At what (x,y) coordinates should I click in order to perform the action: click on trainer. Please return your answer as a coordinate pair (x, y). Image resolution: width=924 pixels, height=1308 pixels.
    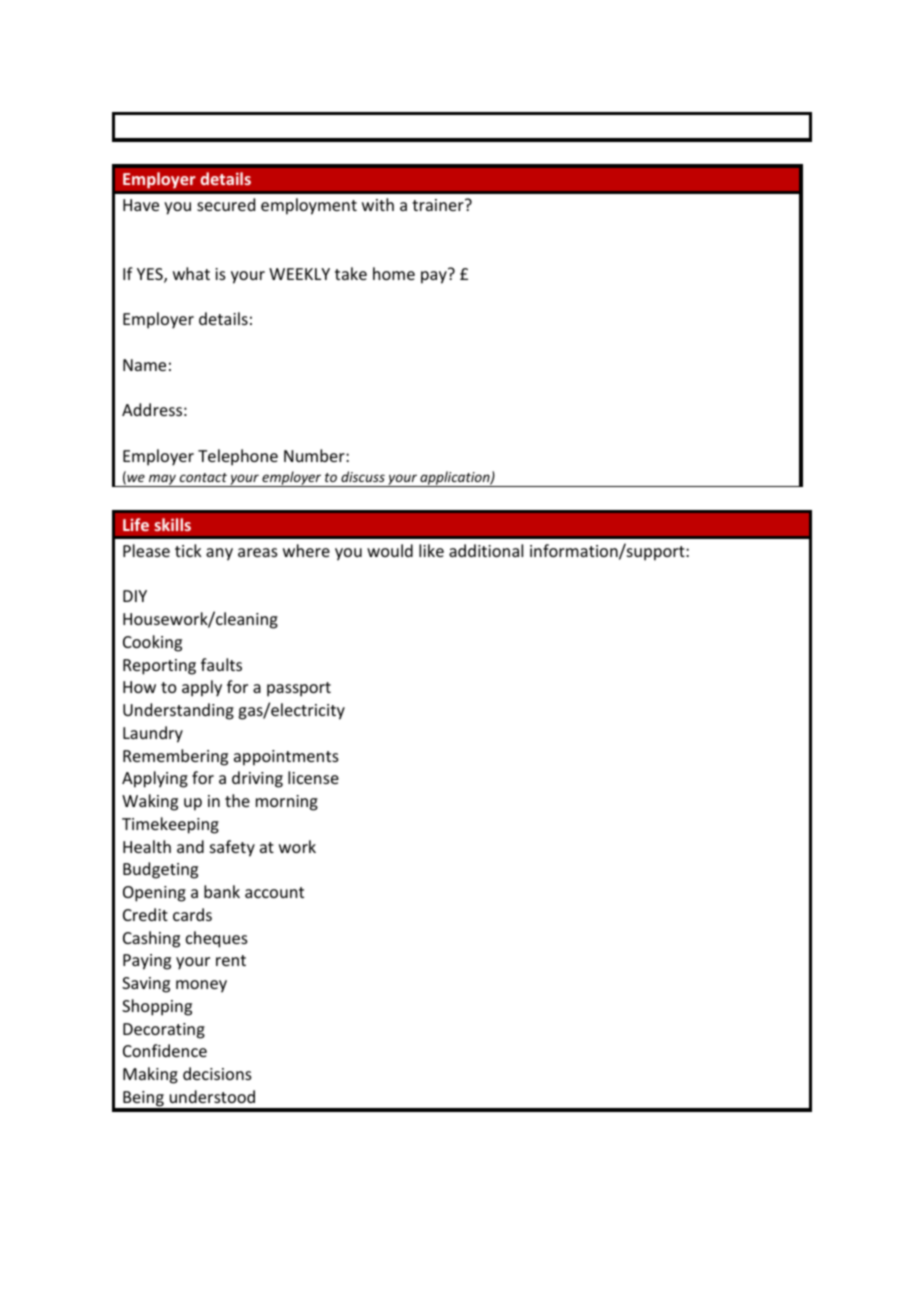
    Looking at the image, I should click on (439, 205).
